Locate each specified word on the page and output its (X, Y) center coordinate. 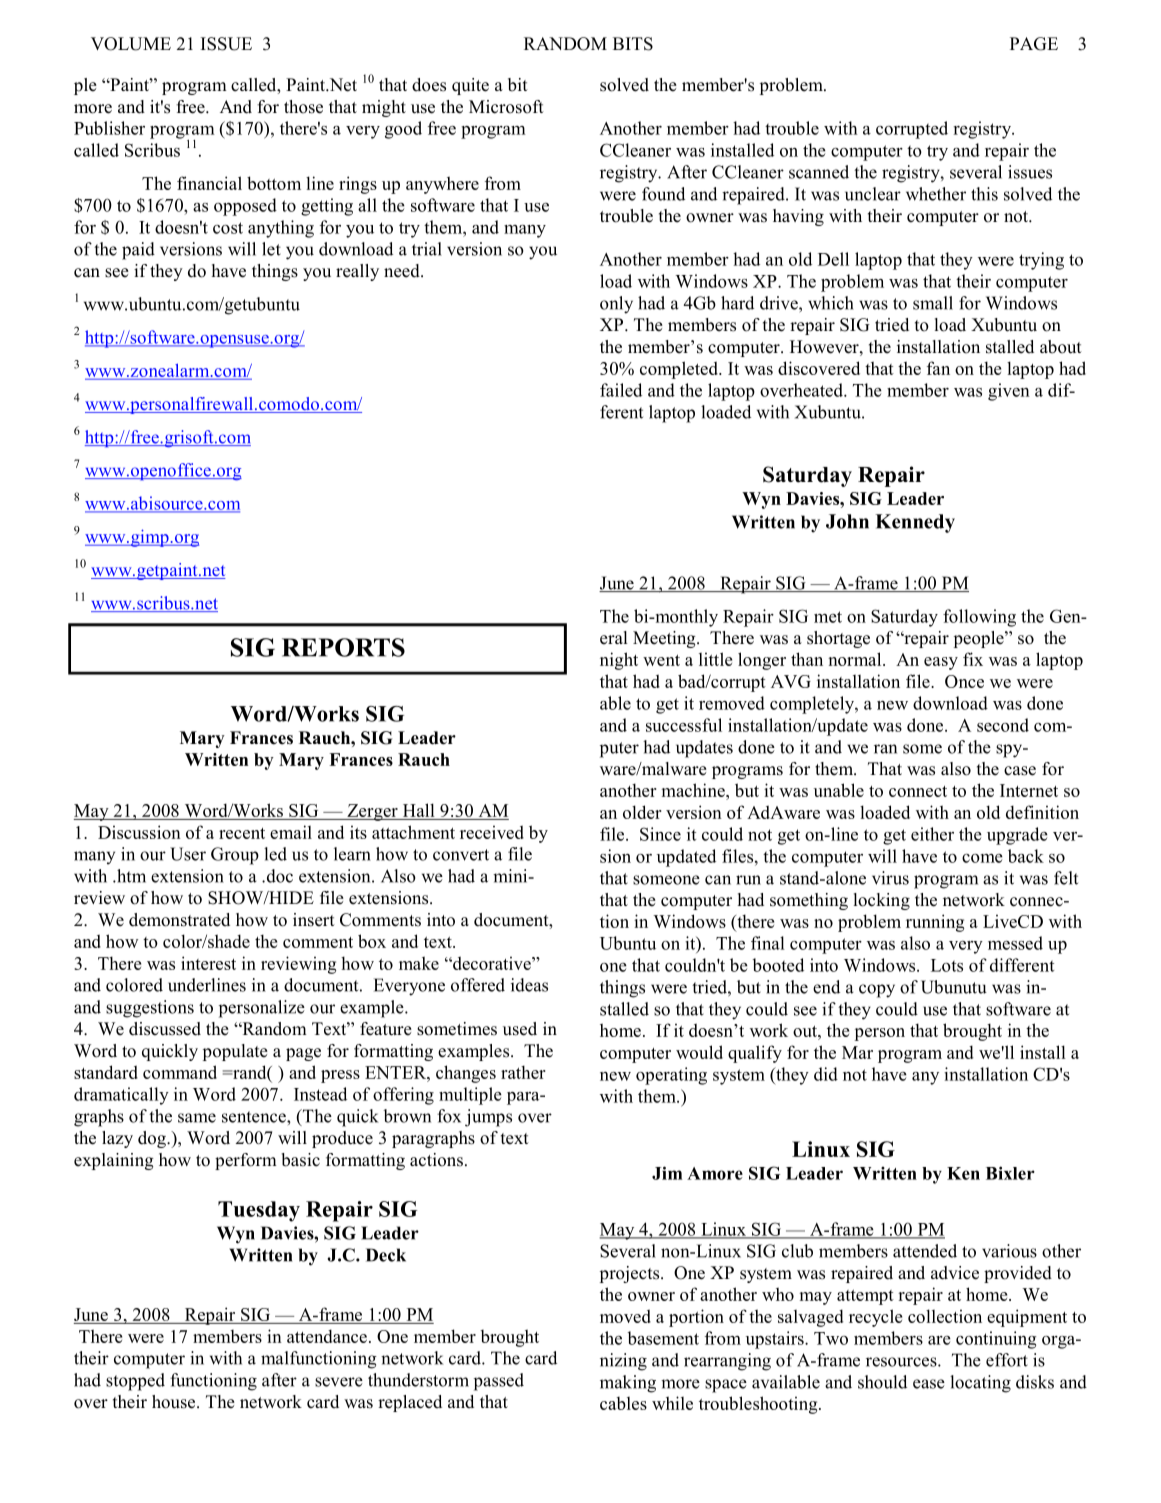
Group (235, 856)
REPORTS (343, 647)
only (616, 305)
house (175, 1402)
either (932, 834)
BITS (633, 44)
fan (938, 368)
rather (523, 1072)
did (826, 1074)
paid (138, 251)
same (197, 1118)
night (619, 661)
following (979, 618)
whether (936, 194)
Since (660, 834)
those (303, 107)
